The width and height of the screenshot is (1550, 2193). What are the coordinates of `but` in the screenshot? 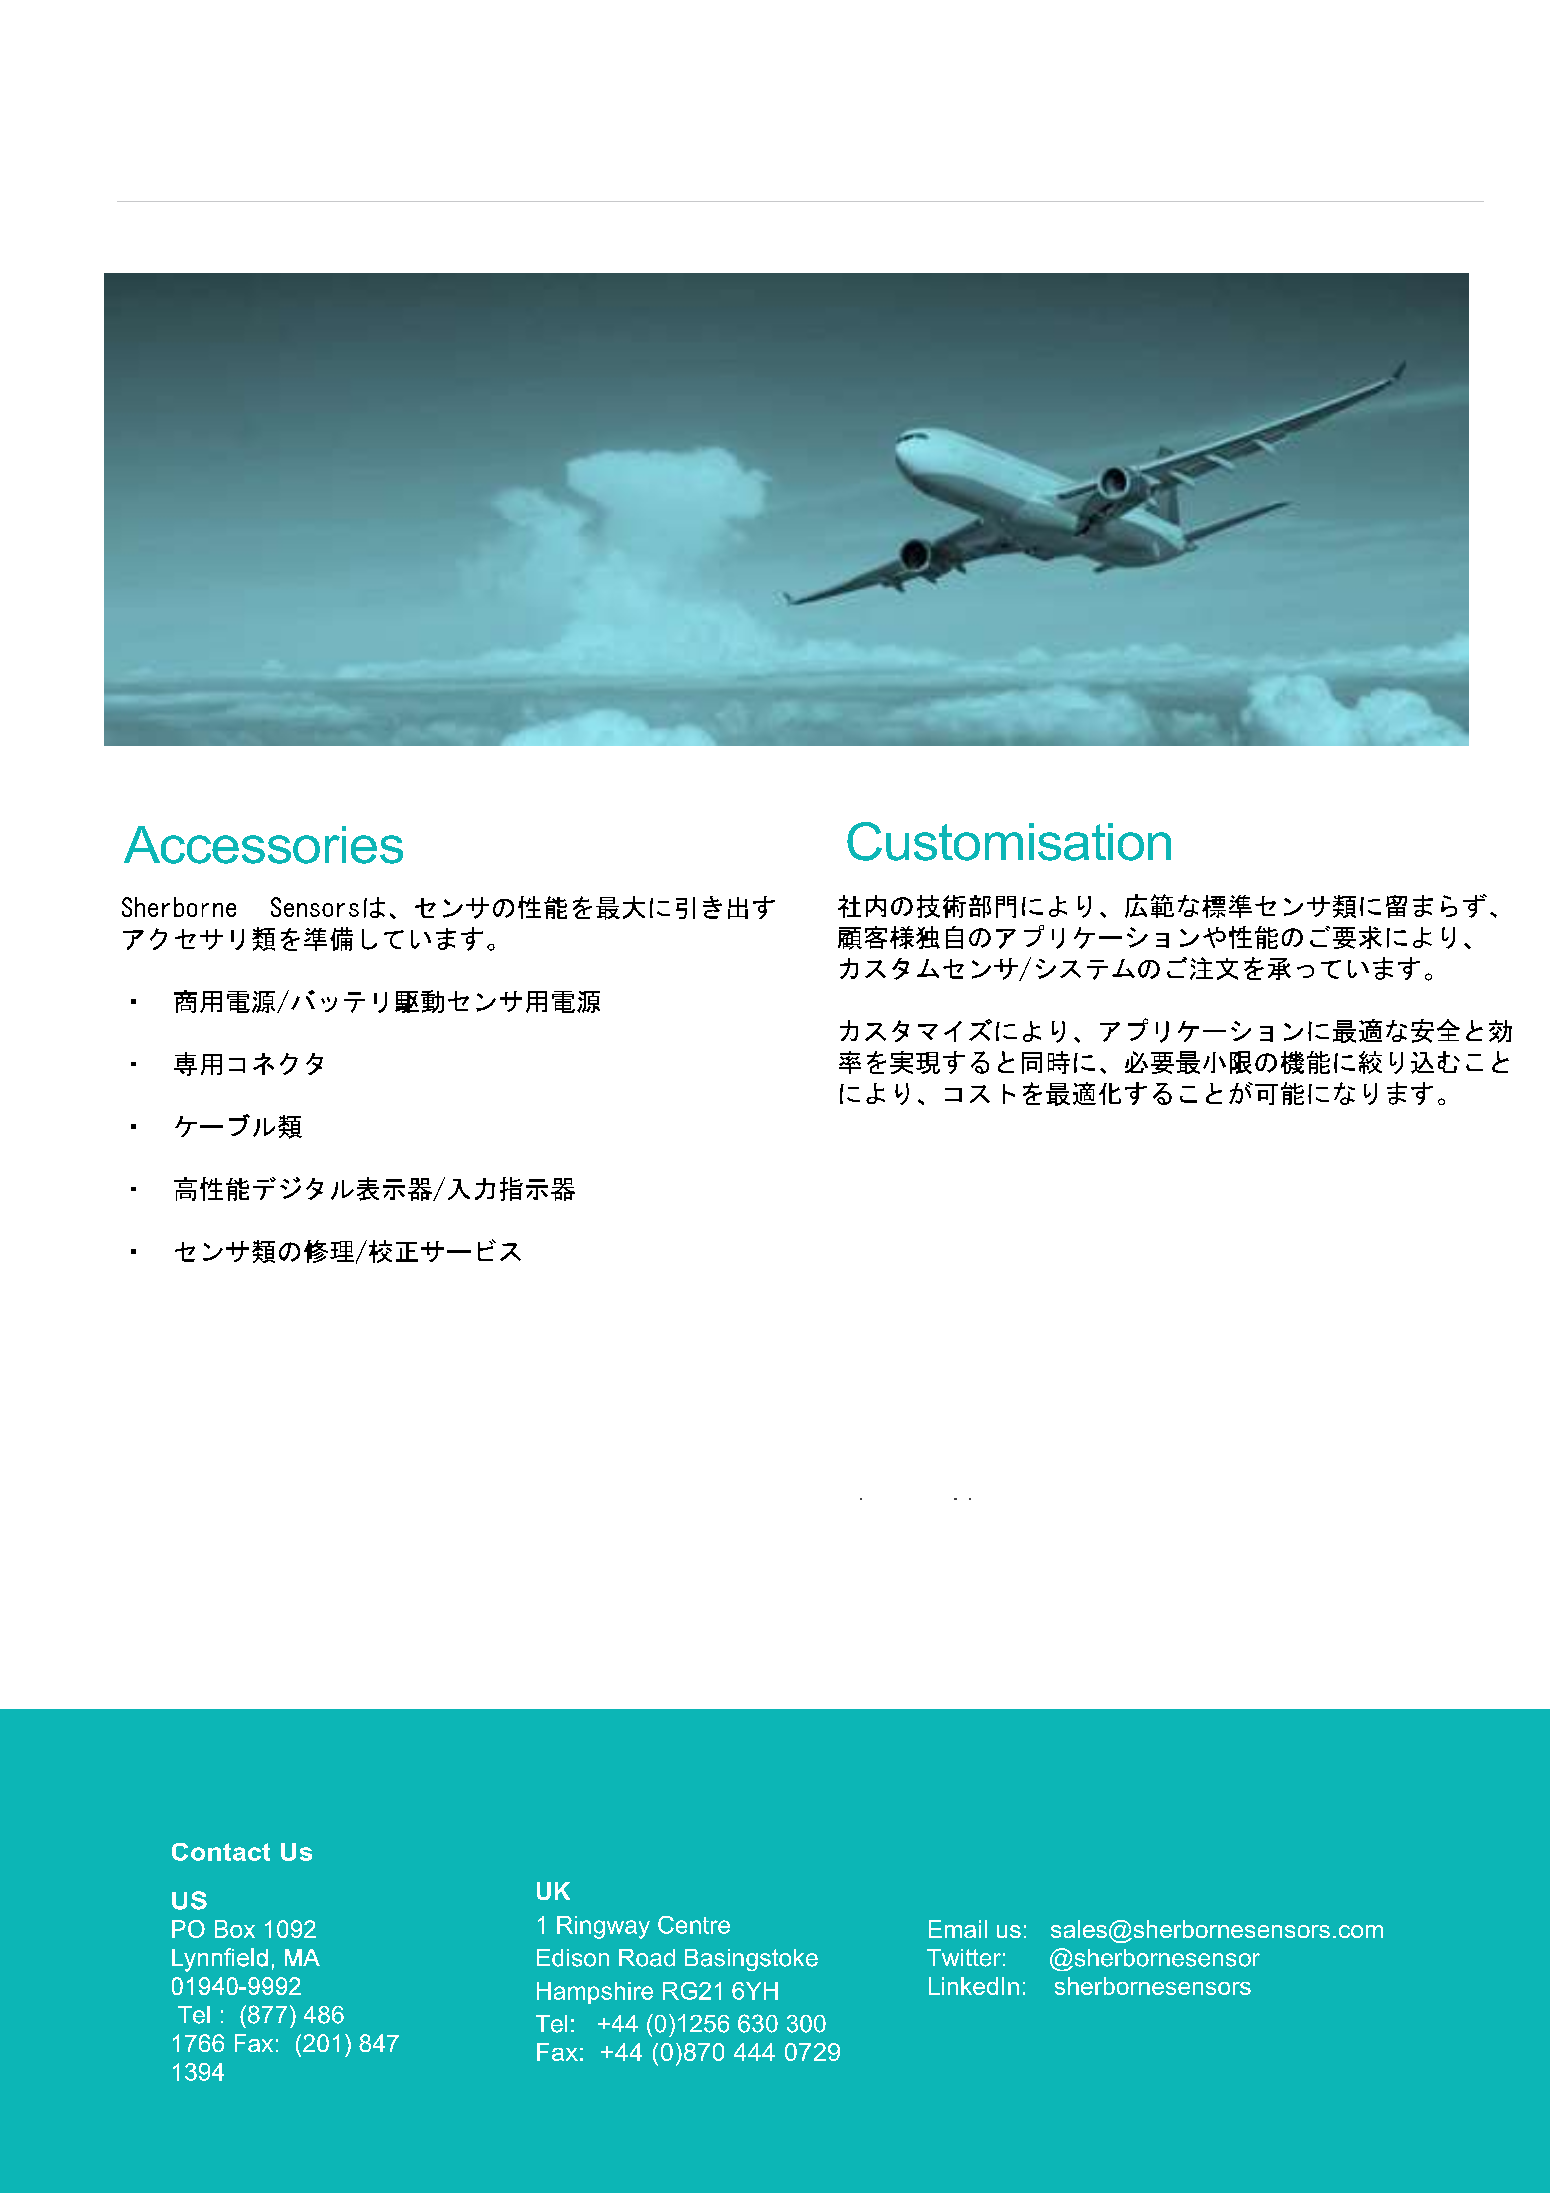 It's located at (1085, 971).
